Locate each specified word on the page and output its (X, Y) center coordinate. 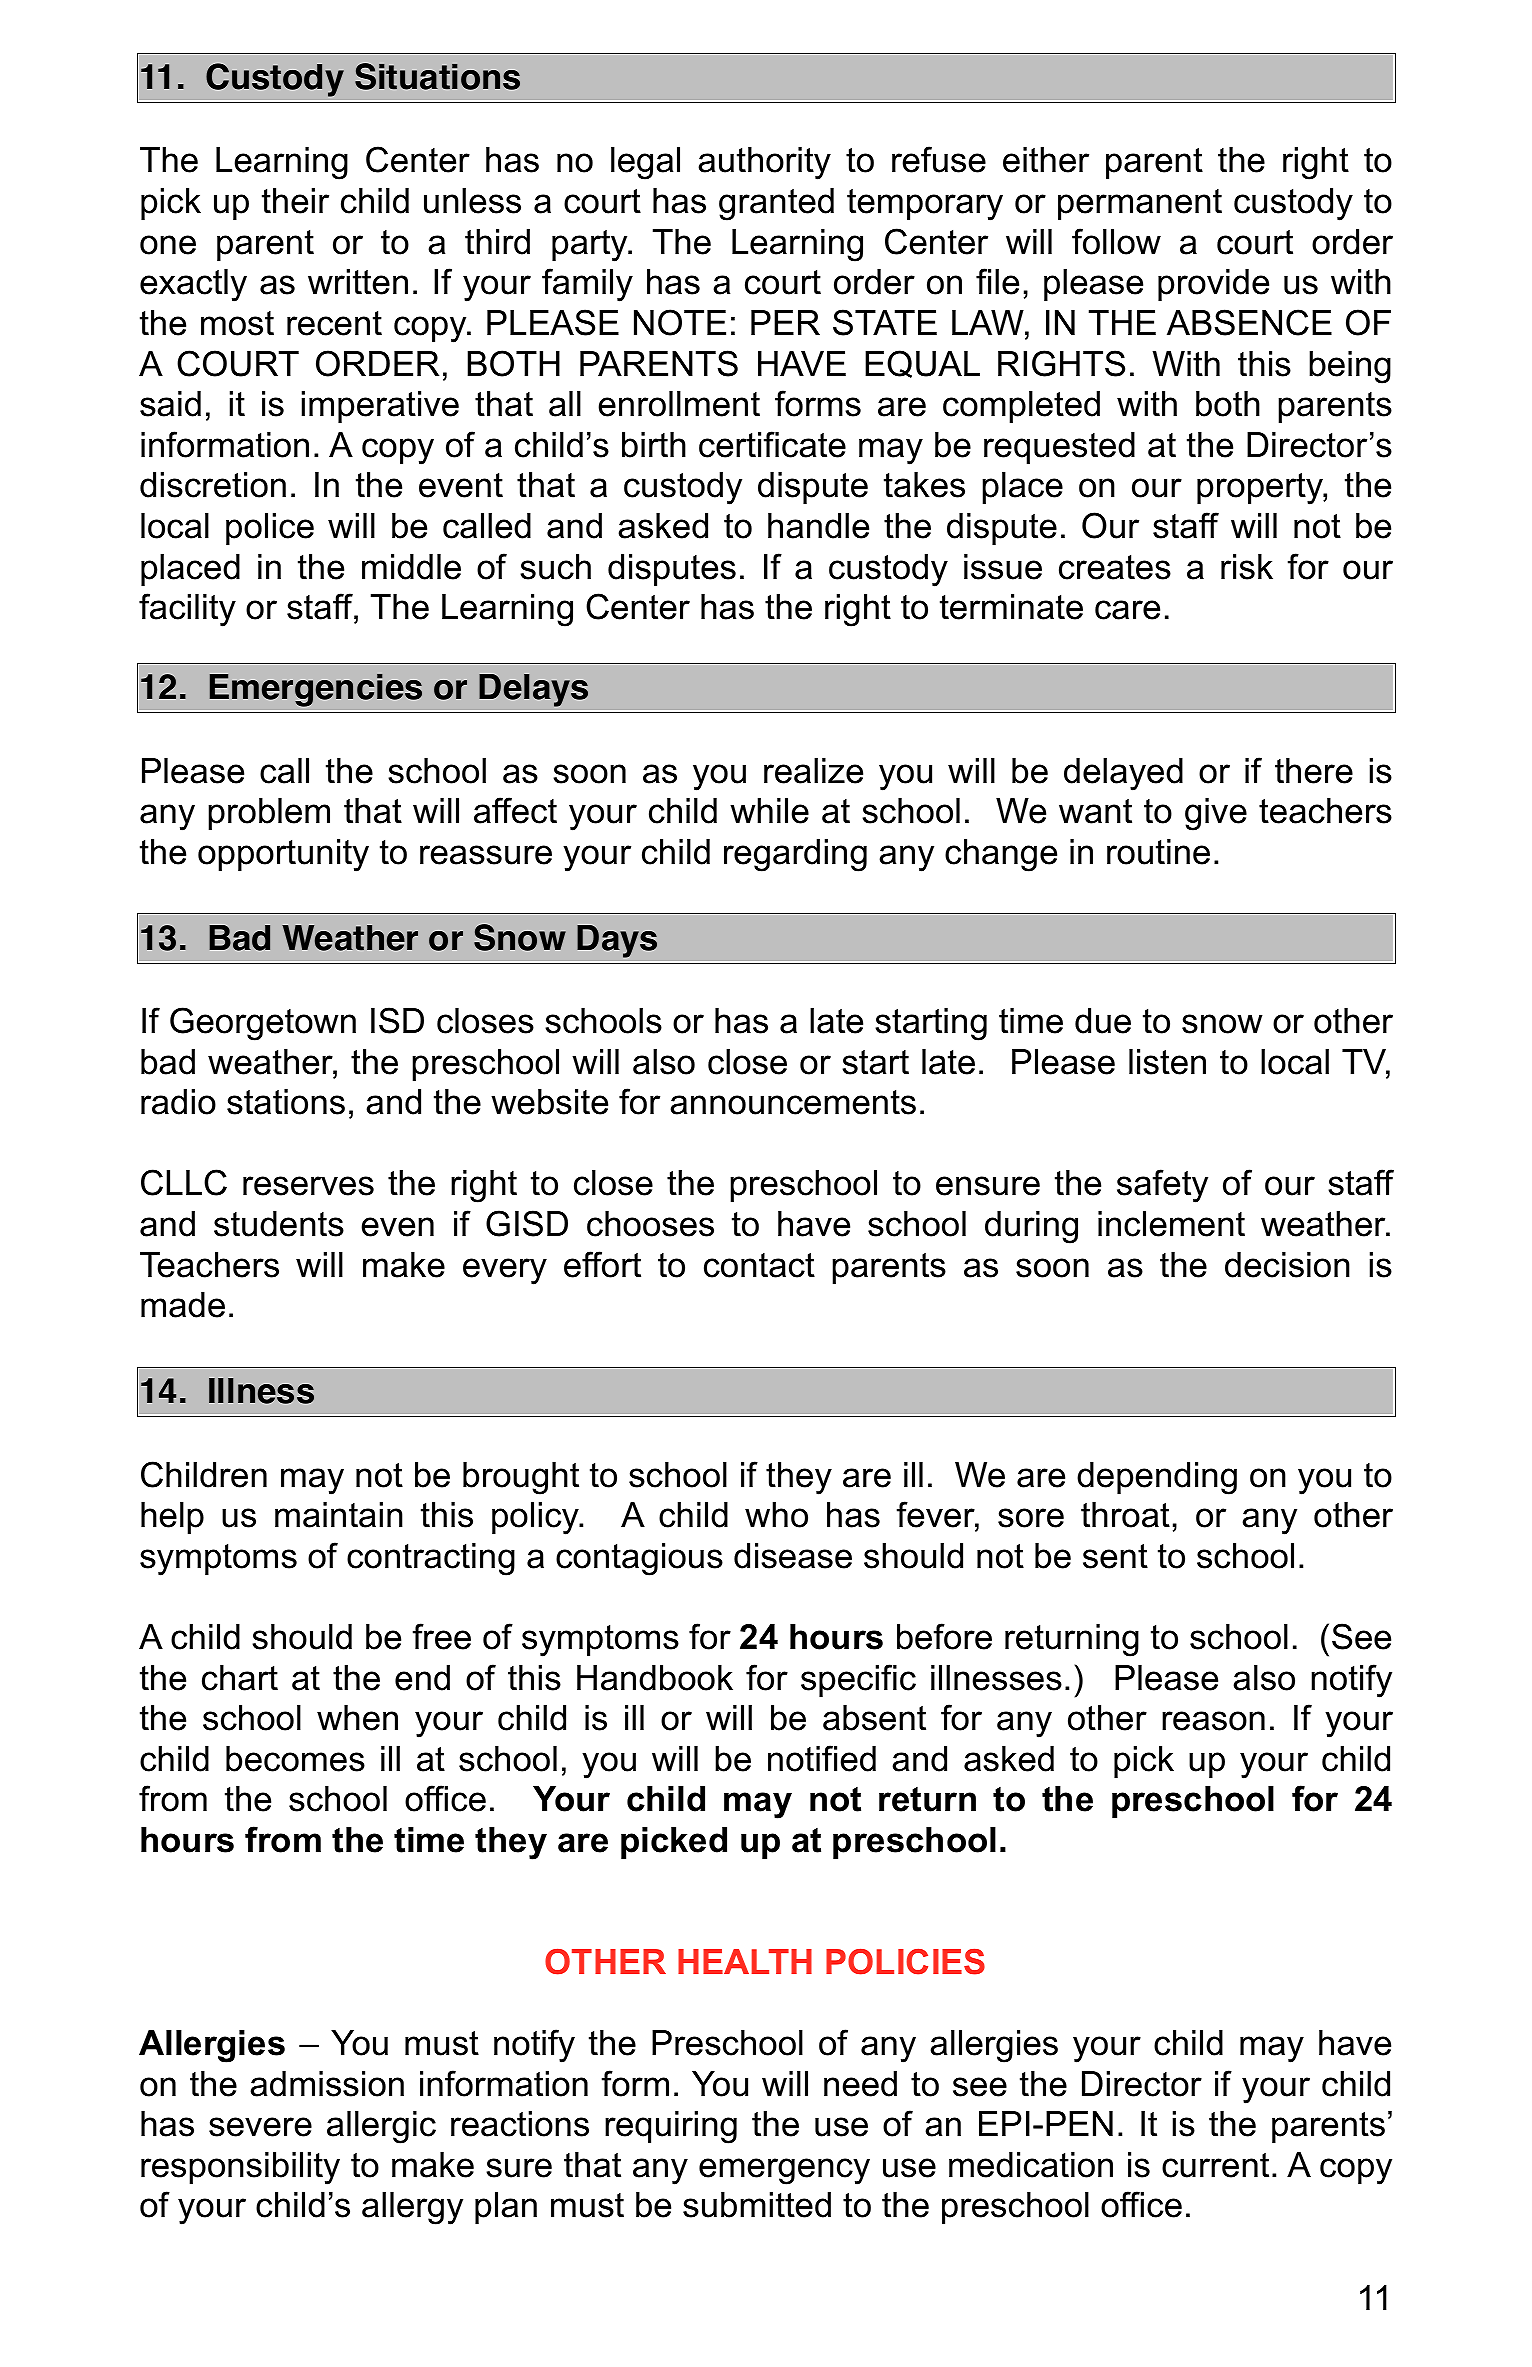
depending (1157, 1478)
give (1216, 814)
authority (764, 163)
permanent (1140, 204)
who (776, 1515)
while (769, 811)
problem (269, 814)
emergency (784, 2171)
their (295, 201)
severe (260, 2127)
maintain (339, 1515)
